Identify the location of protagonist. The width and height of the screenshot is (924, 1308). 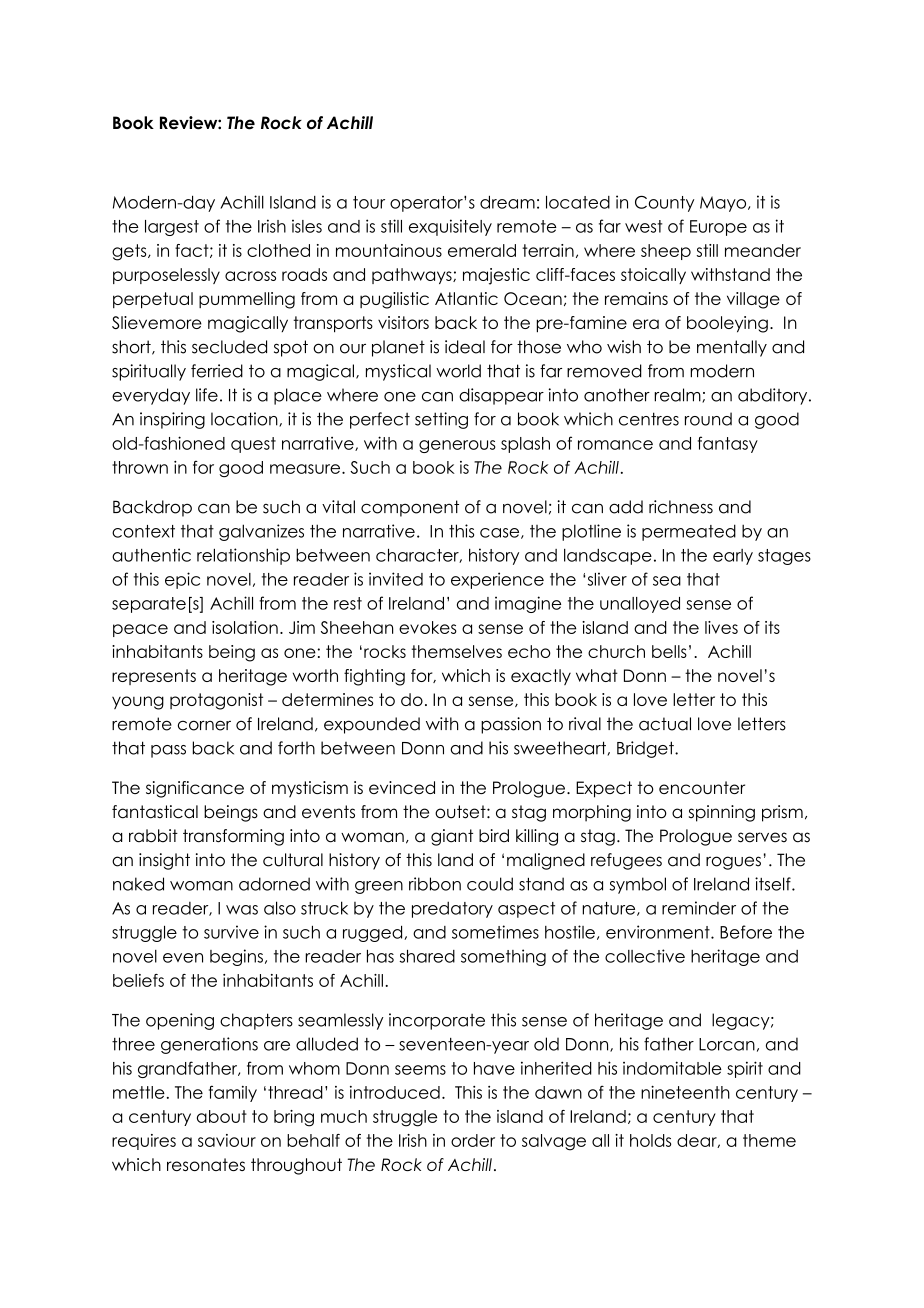
(216, 701).
